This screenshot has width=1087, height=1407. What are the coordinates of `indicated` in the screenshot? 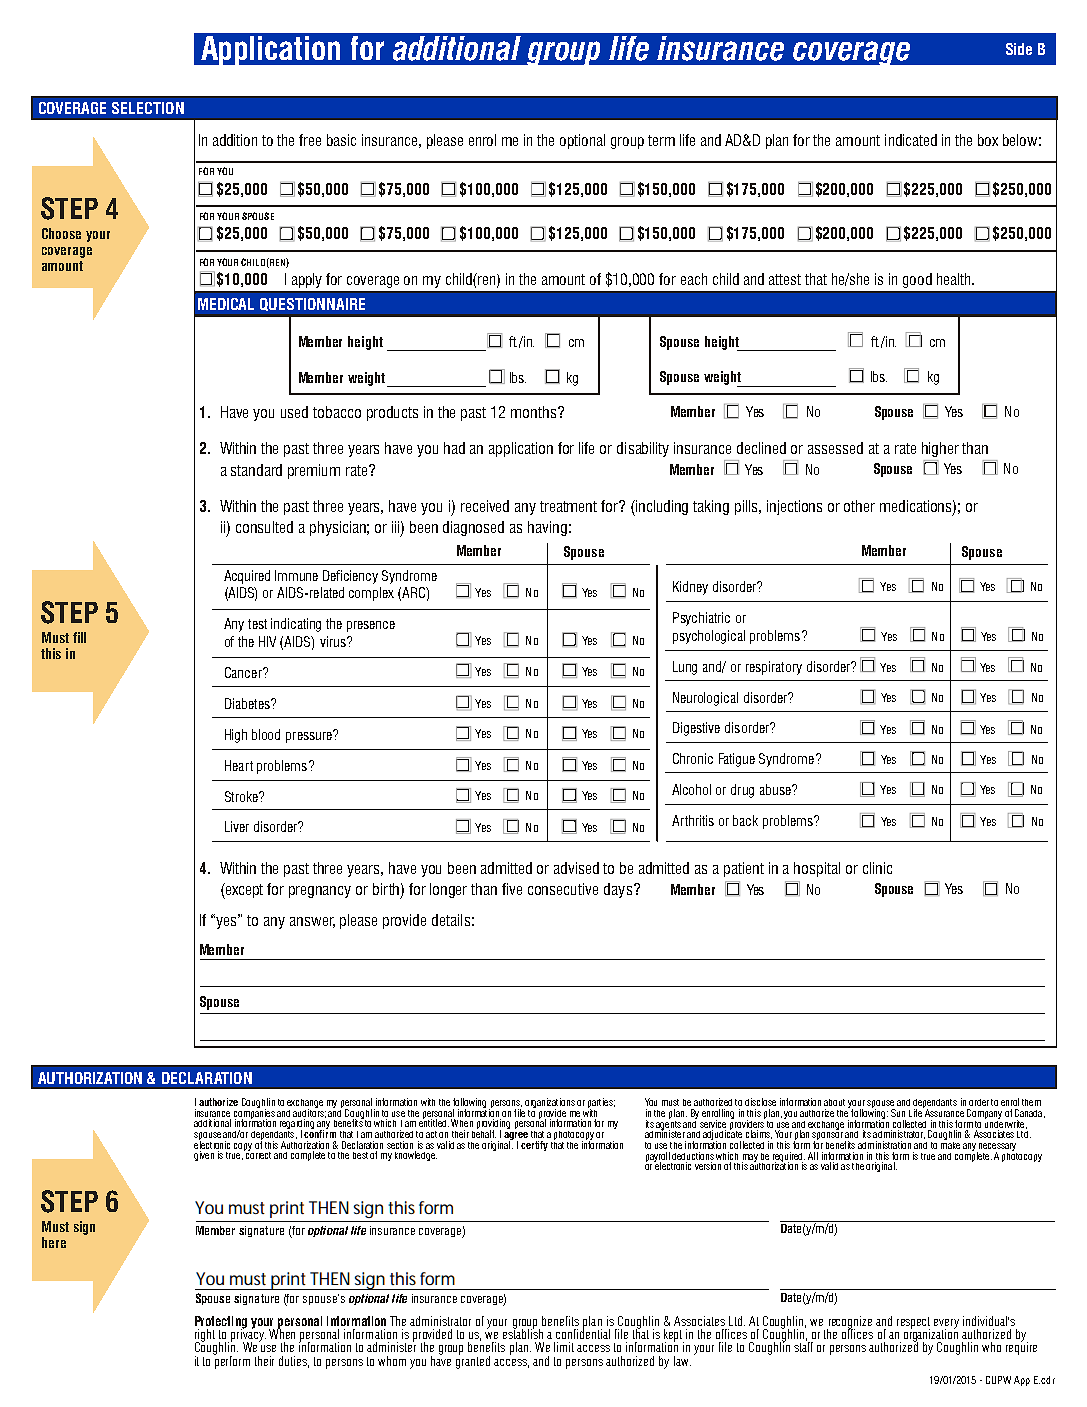 It's located at (911, 140).
